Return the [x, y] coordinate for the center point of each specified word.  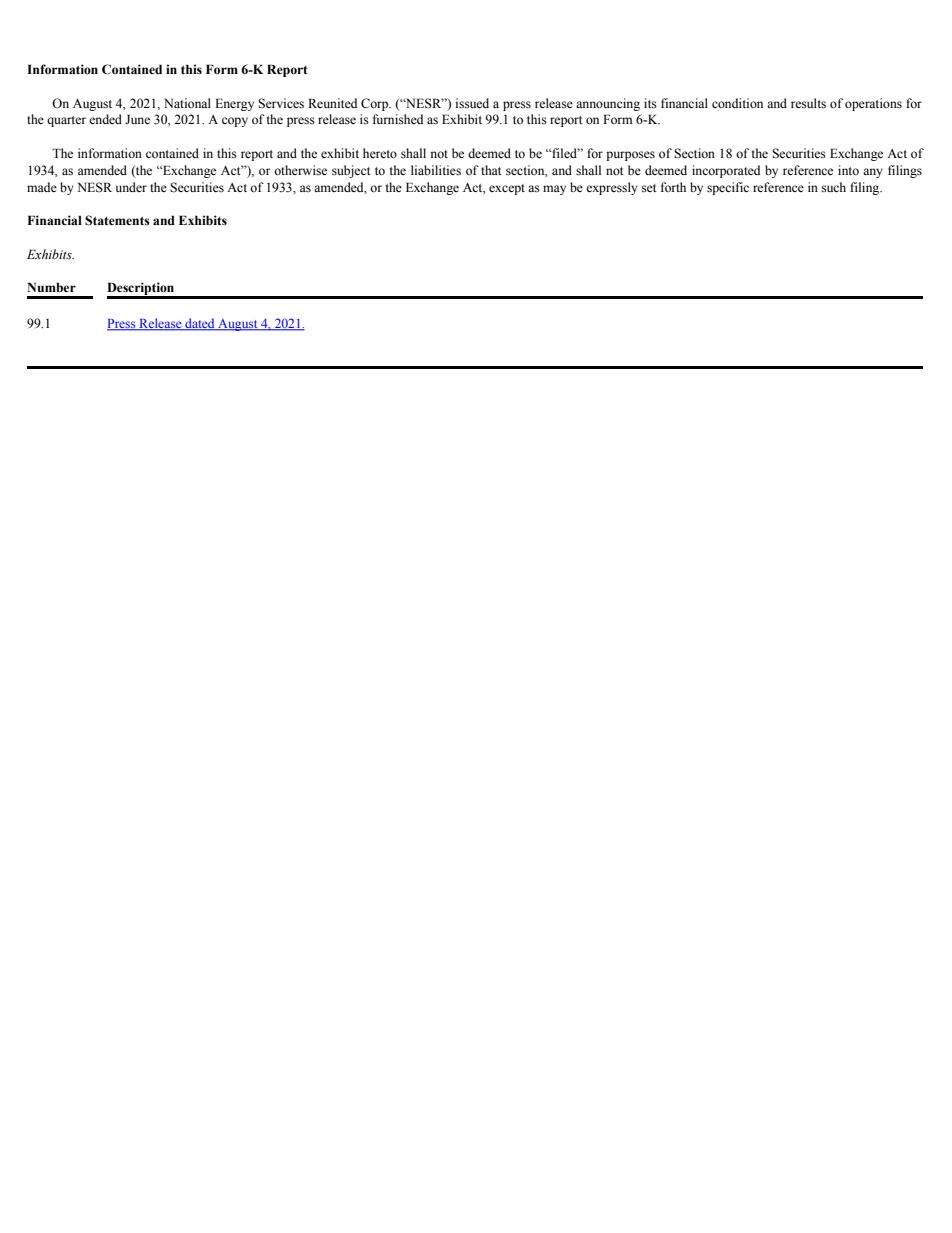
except [507, 189]
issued [472, 103]
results [808, 103]
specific [728, 188]
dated [200, 324]
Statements [117, 220]
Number [51, 287]
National [187, 103]
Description [142, 290]
